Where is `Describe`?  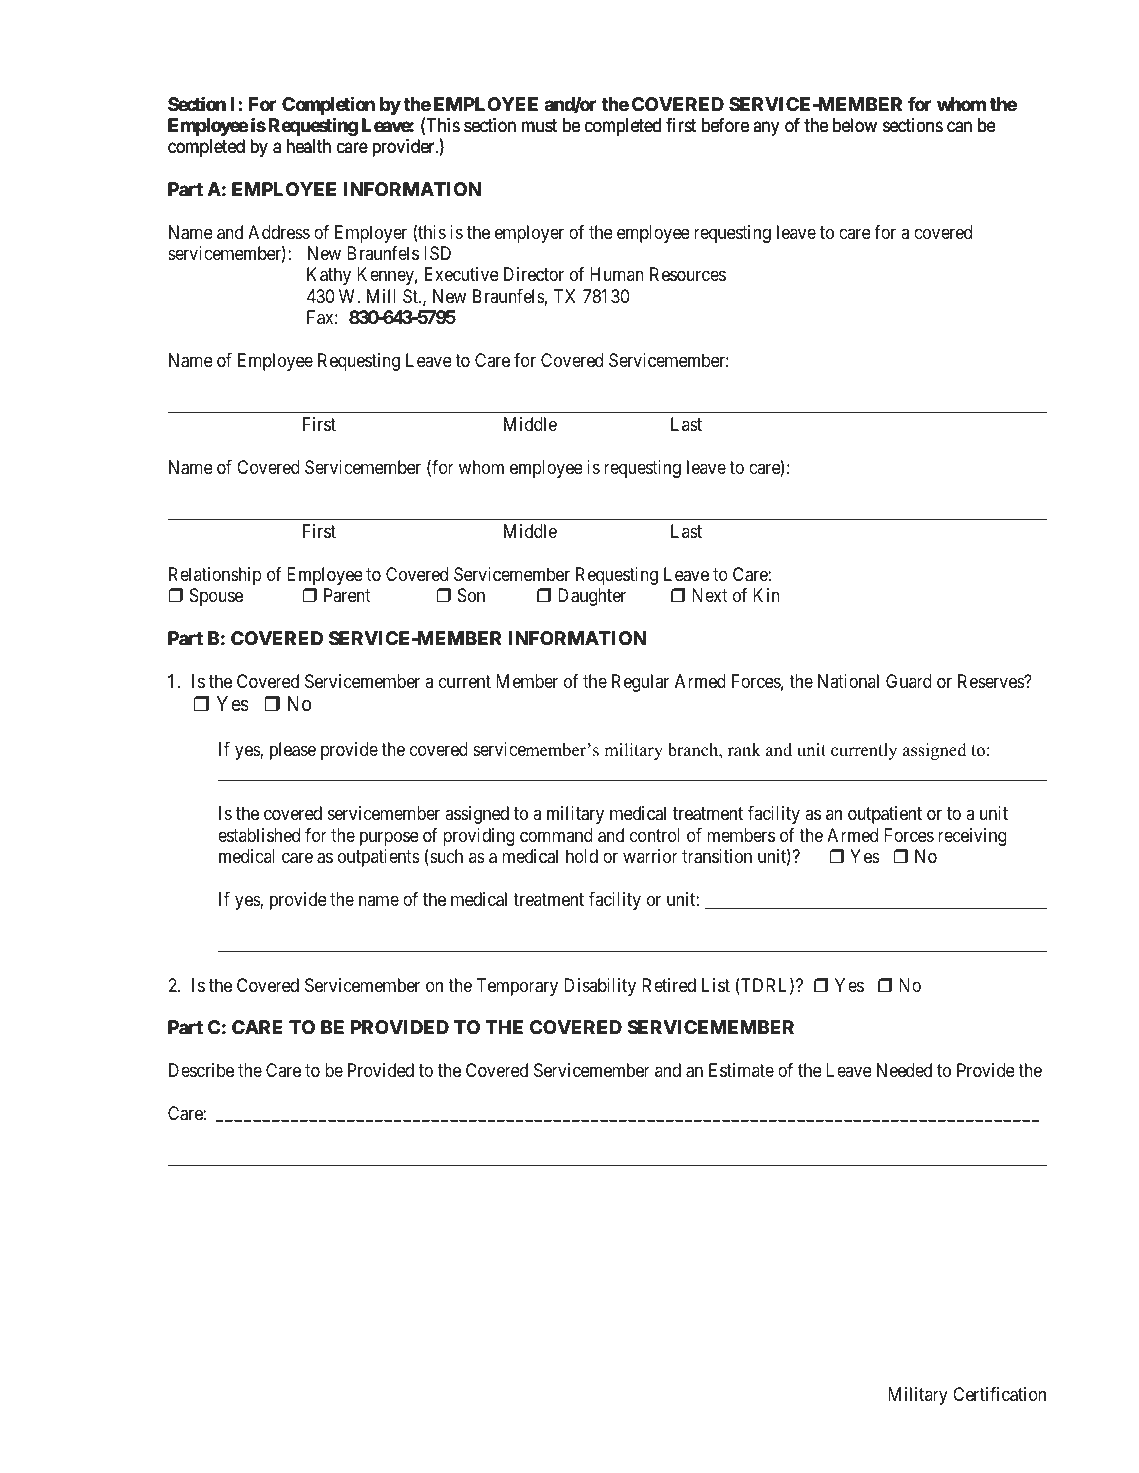 Describe is located at coordinates (201, 1070).
